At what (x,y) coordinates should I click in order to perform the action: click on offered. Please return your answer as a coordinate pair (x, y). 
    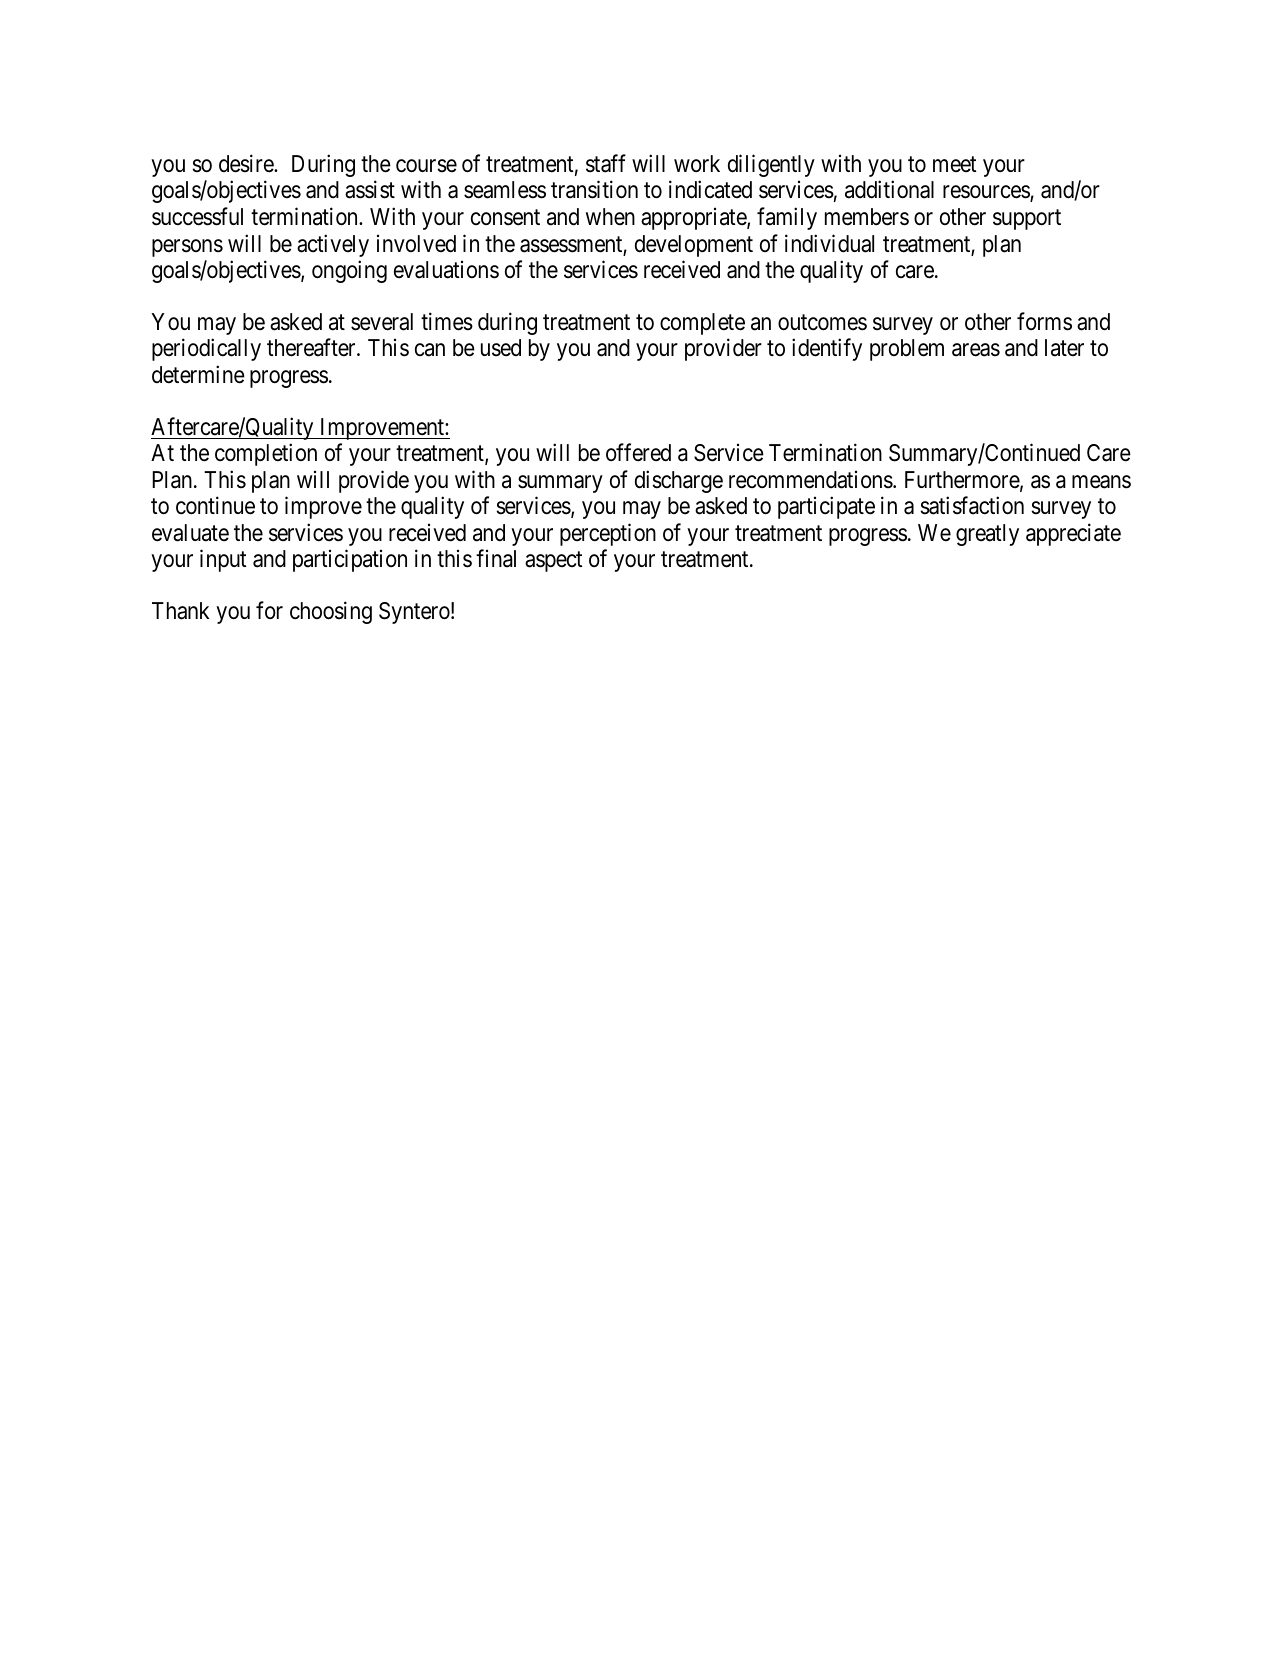
    Looking at the image, I should click on (638, 452).
